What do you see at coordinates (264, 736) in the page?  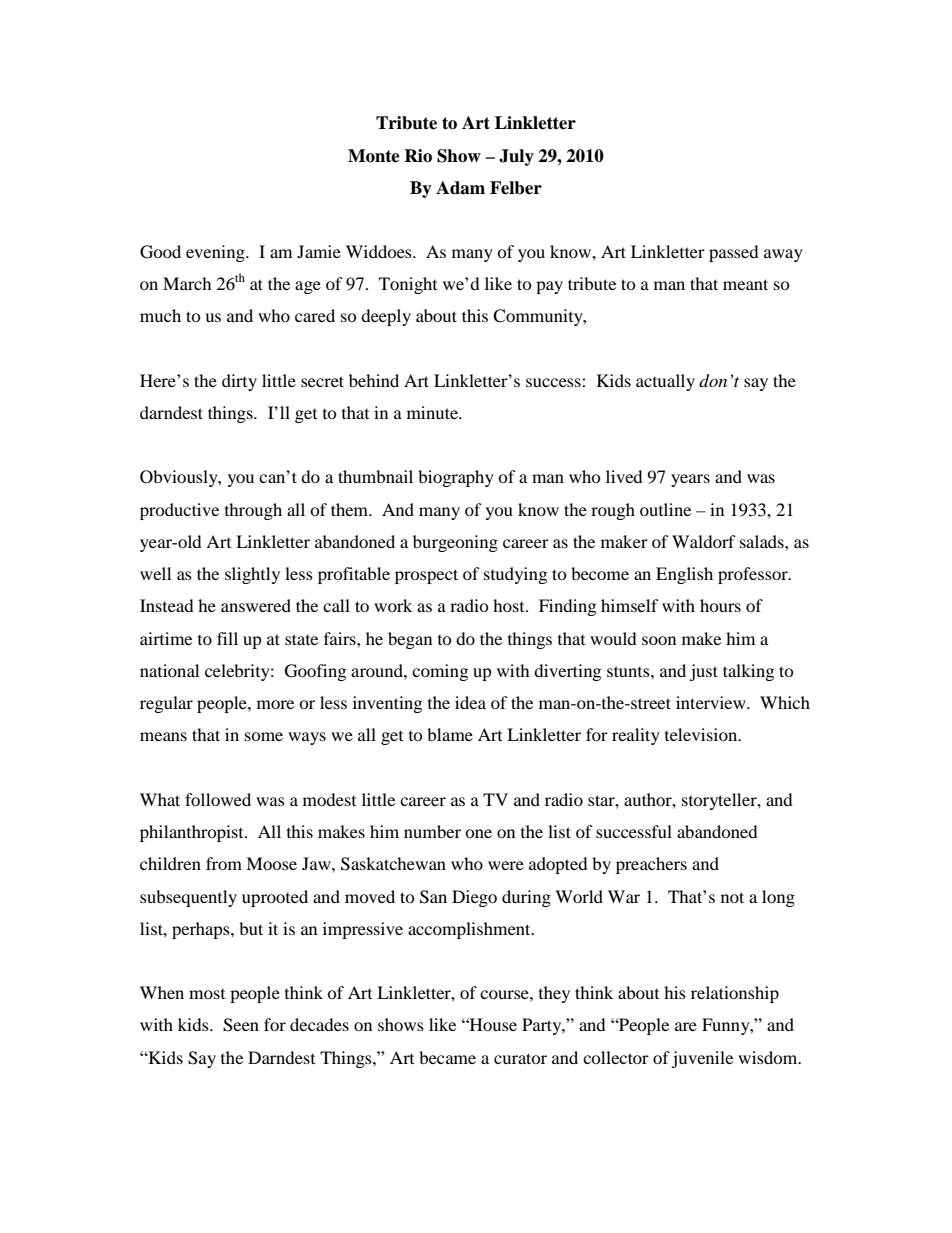 I see `some` at bounding box center [264, 736].
